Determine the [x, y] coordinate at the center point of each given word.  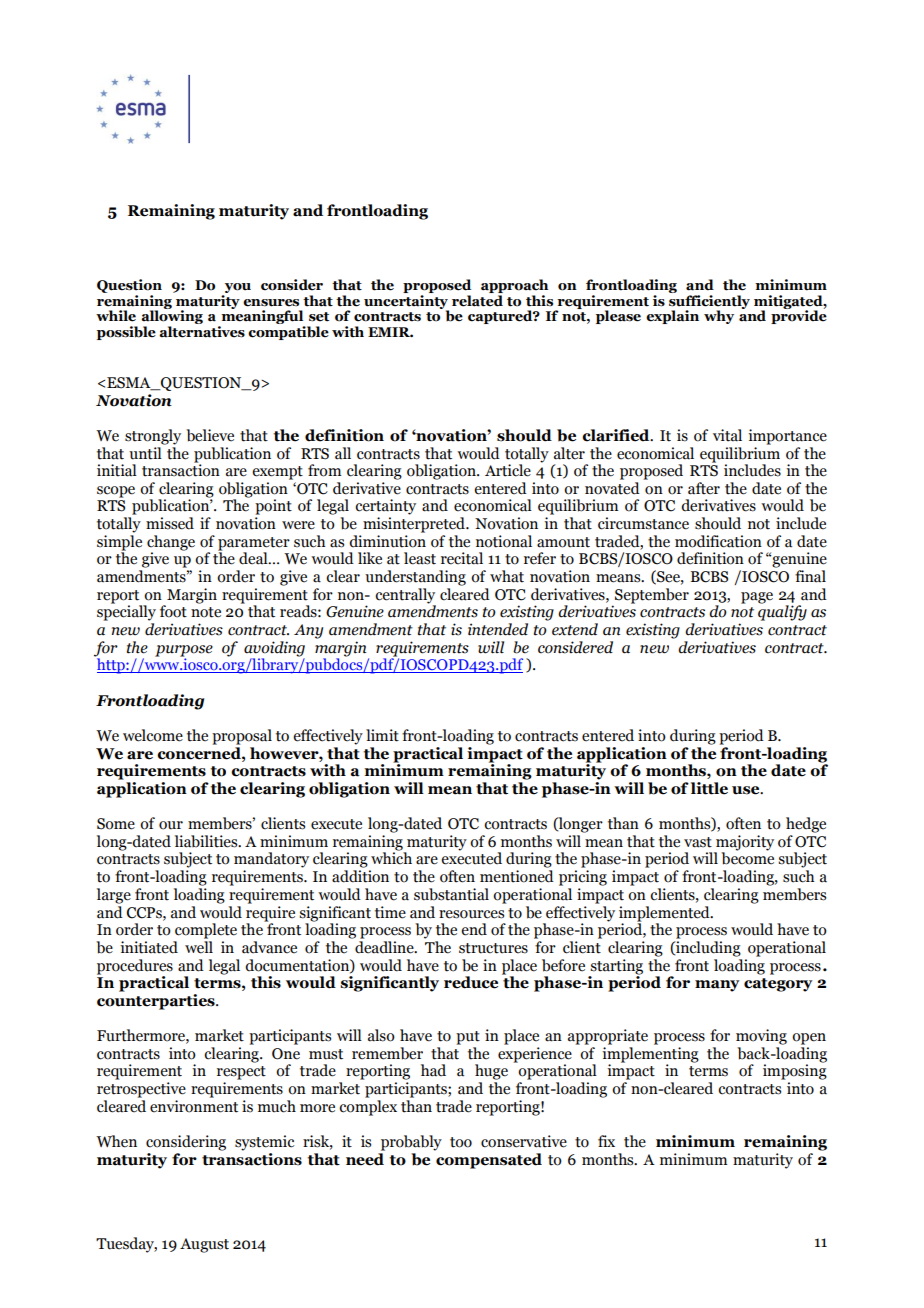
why [719, 317]
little [709, 788]
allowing [172, 317]
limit [382, 735]
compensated [488, 1159]
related [477, 301]
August [204, 1245]
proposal [242, 737]
